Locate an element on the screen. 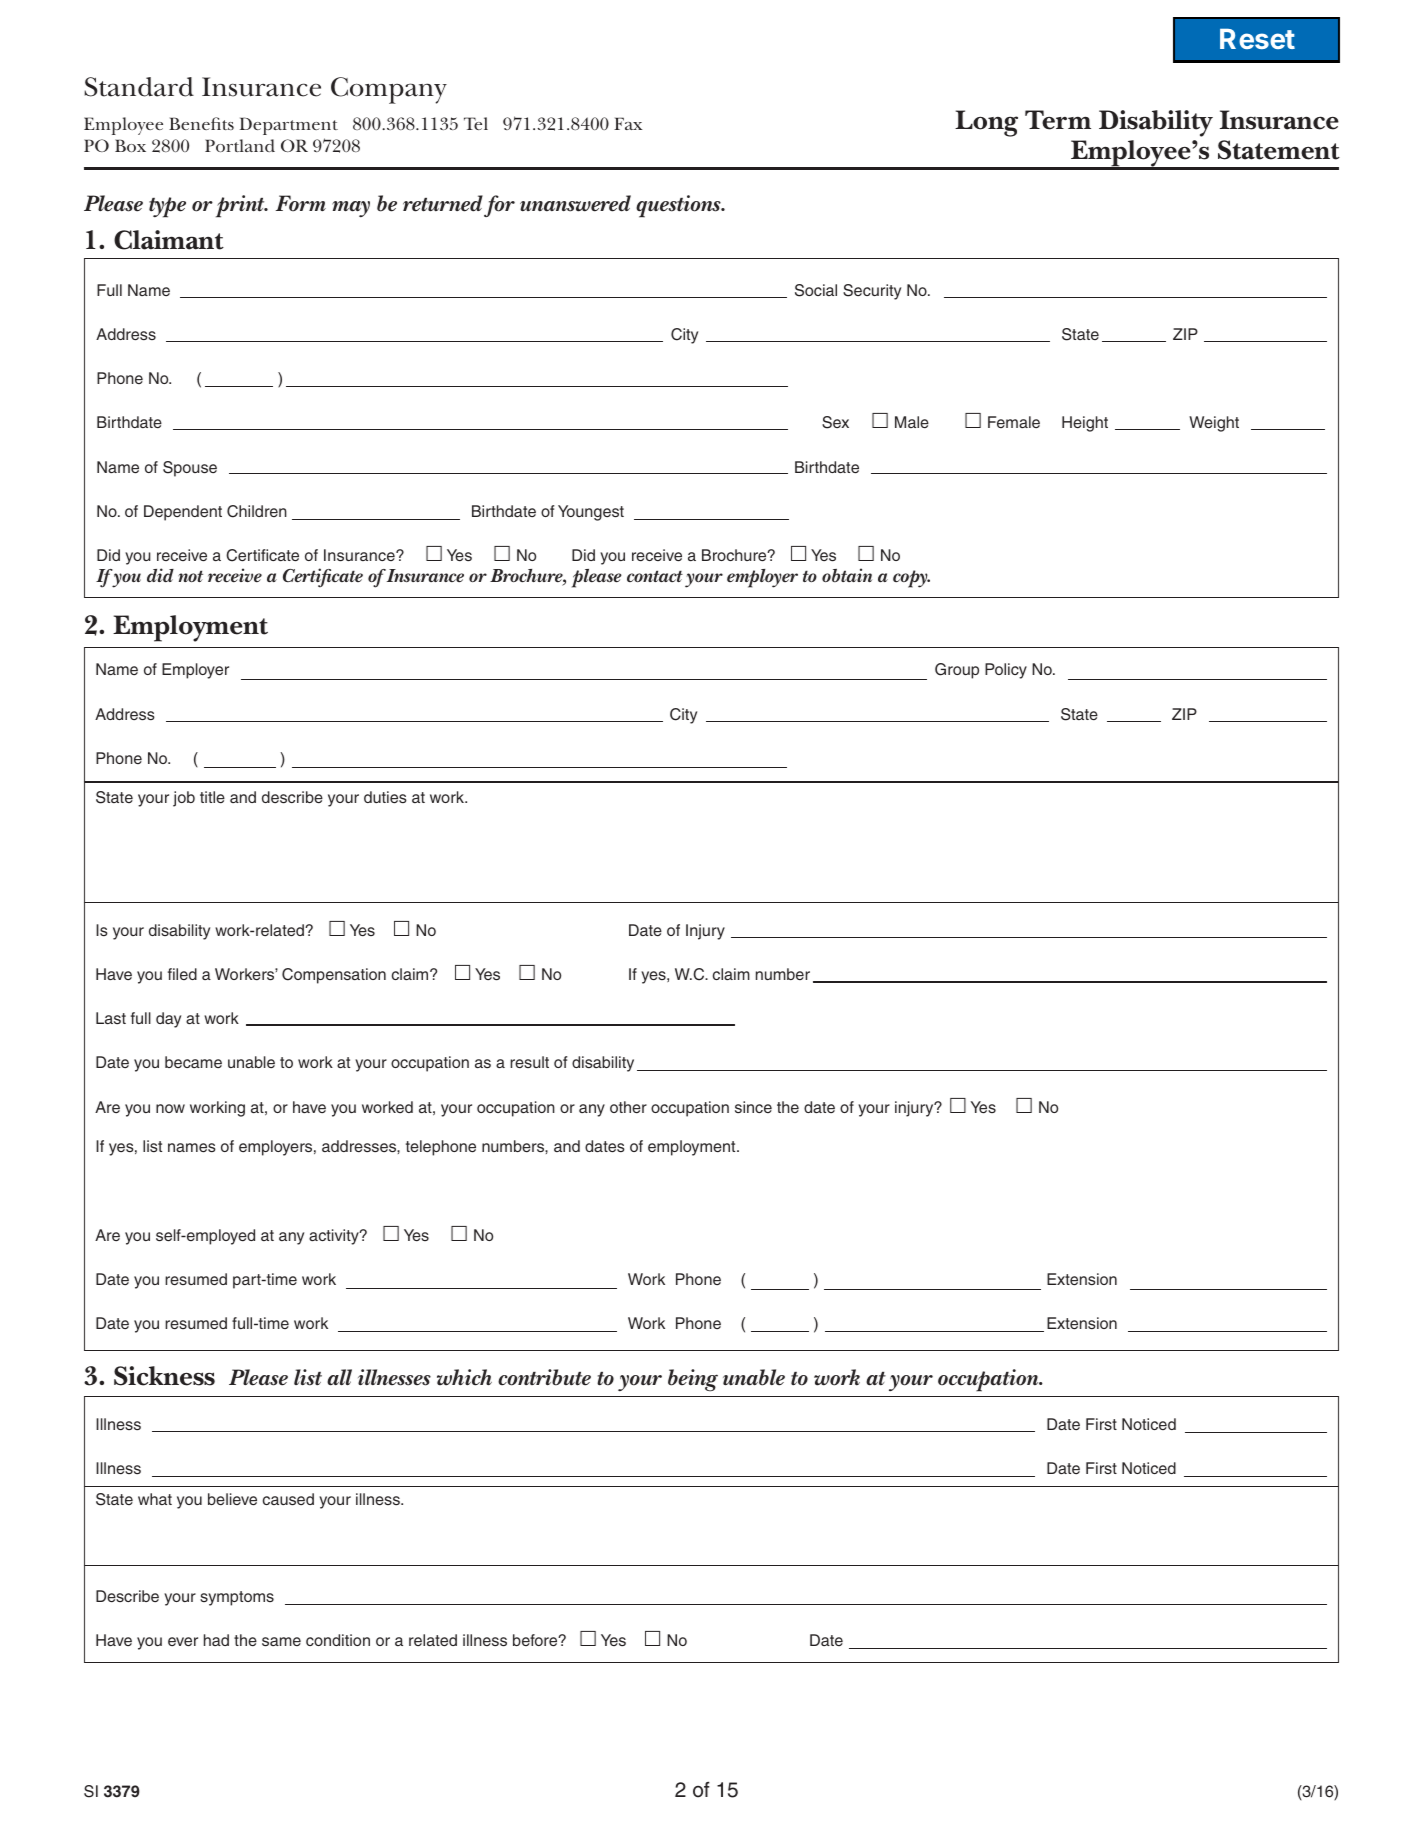  activity is located at coordinates (335, 1237).
